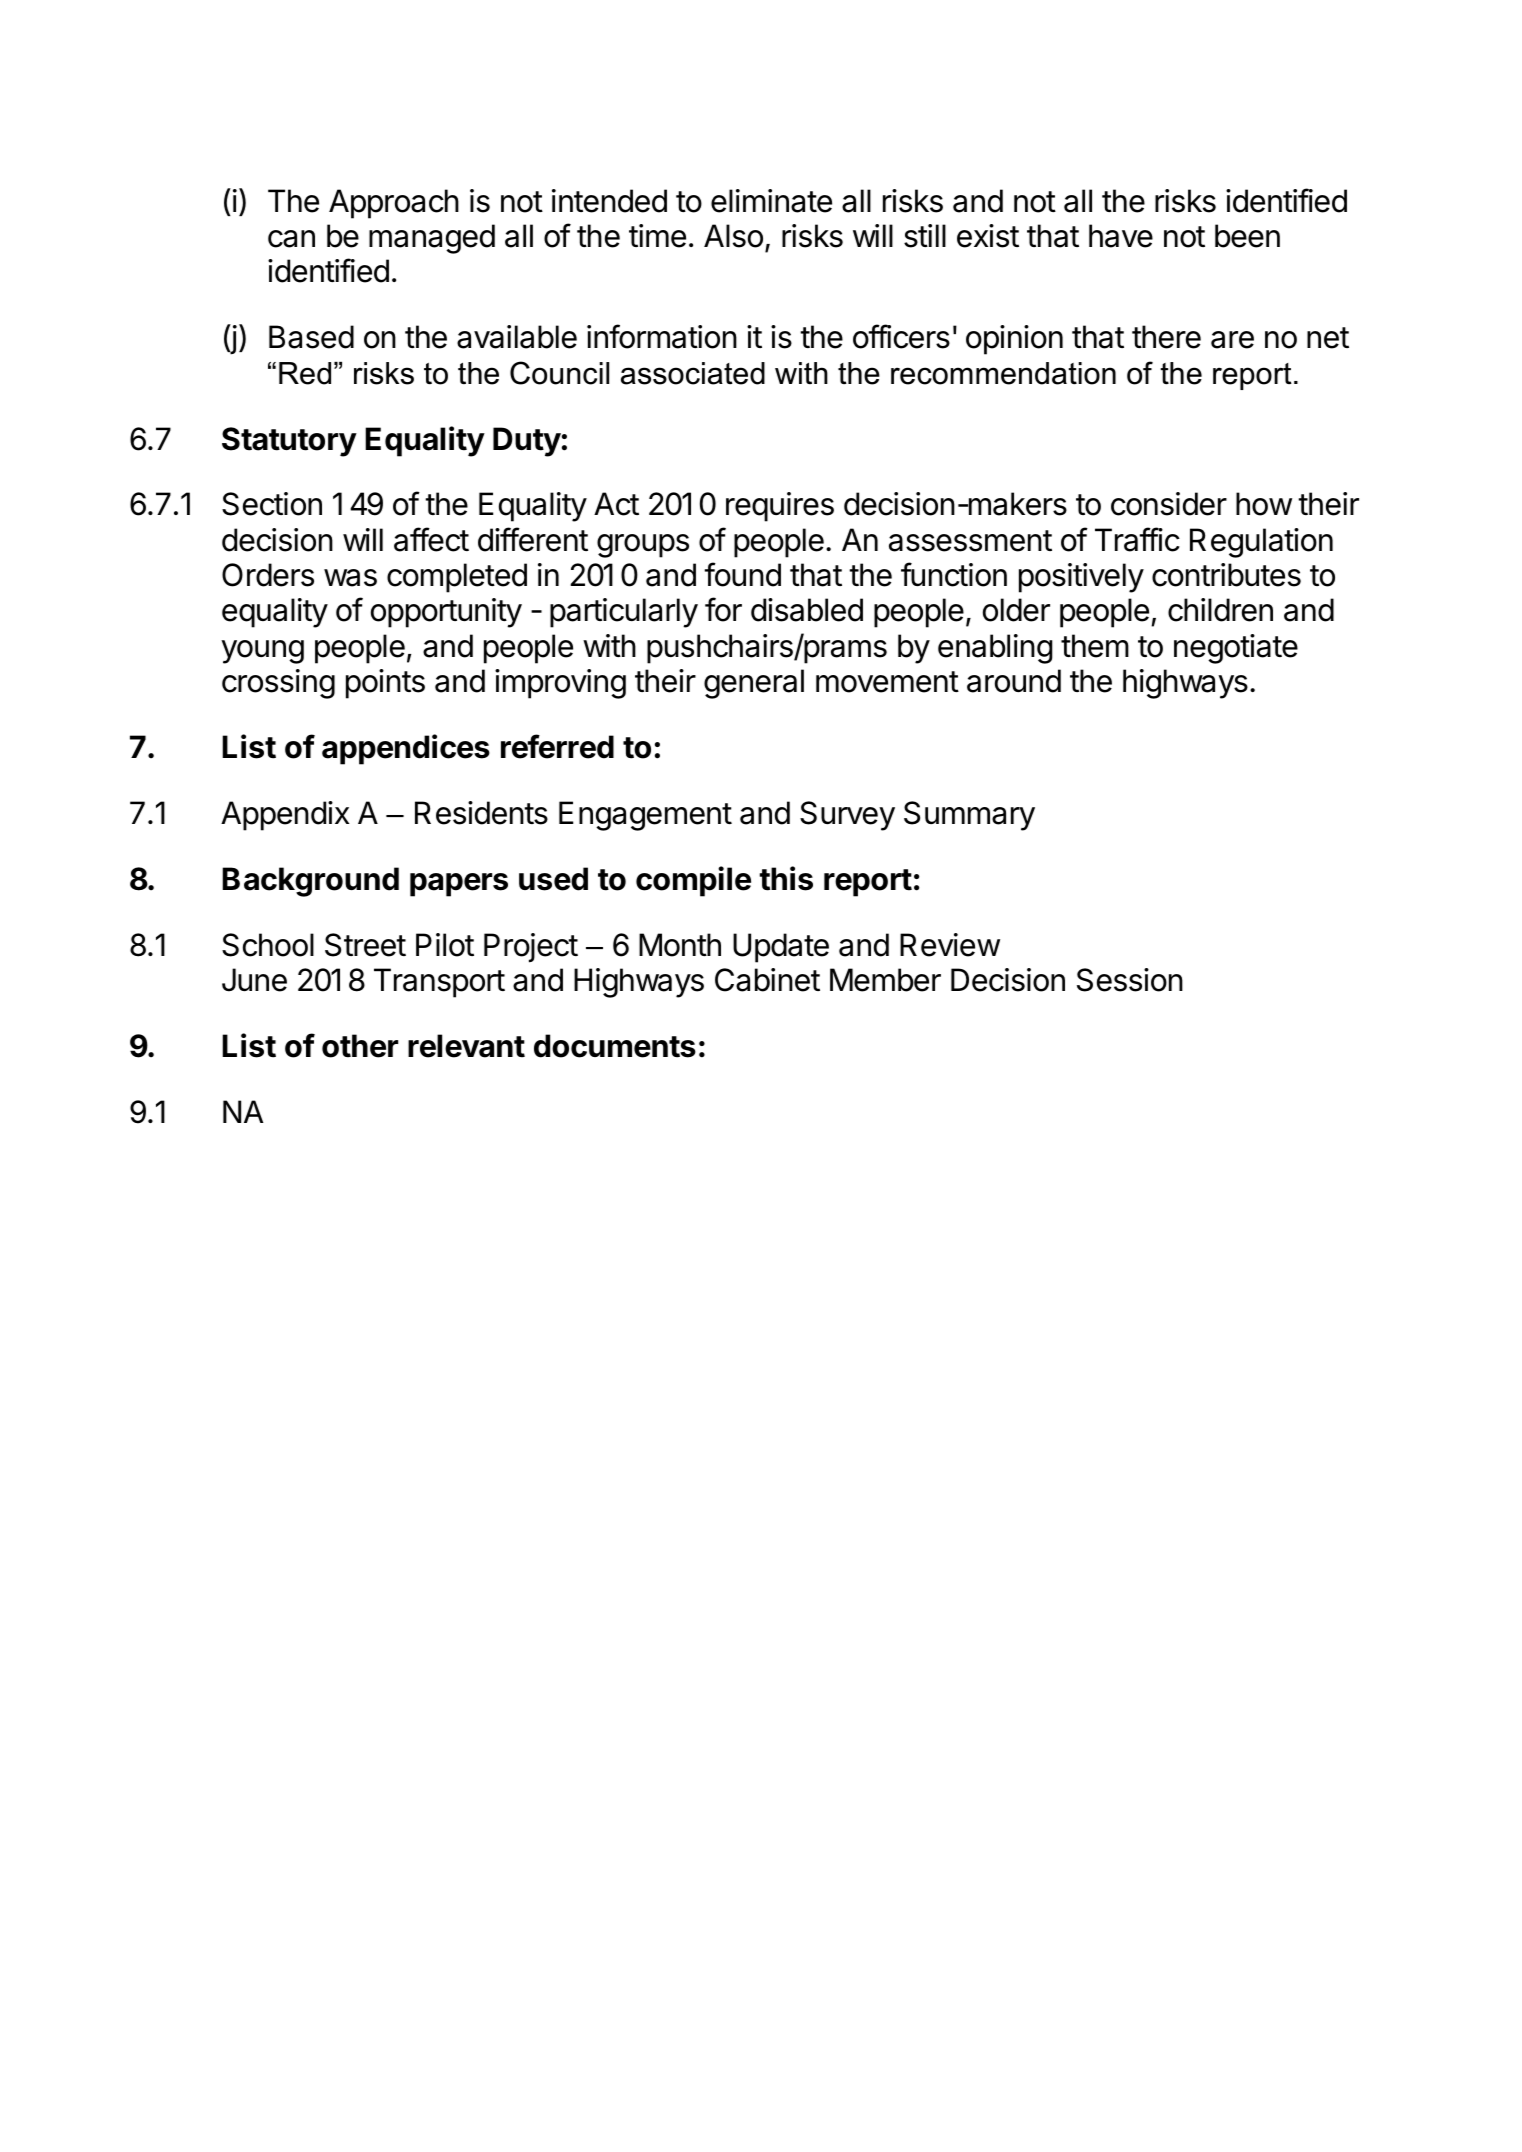 The height and width of the screenshot is (2152, 1522). What do you see at coordinates (360, 1046) in the screenshot?
I see `other` at bounding box center [360, 1046].
